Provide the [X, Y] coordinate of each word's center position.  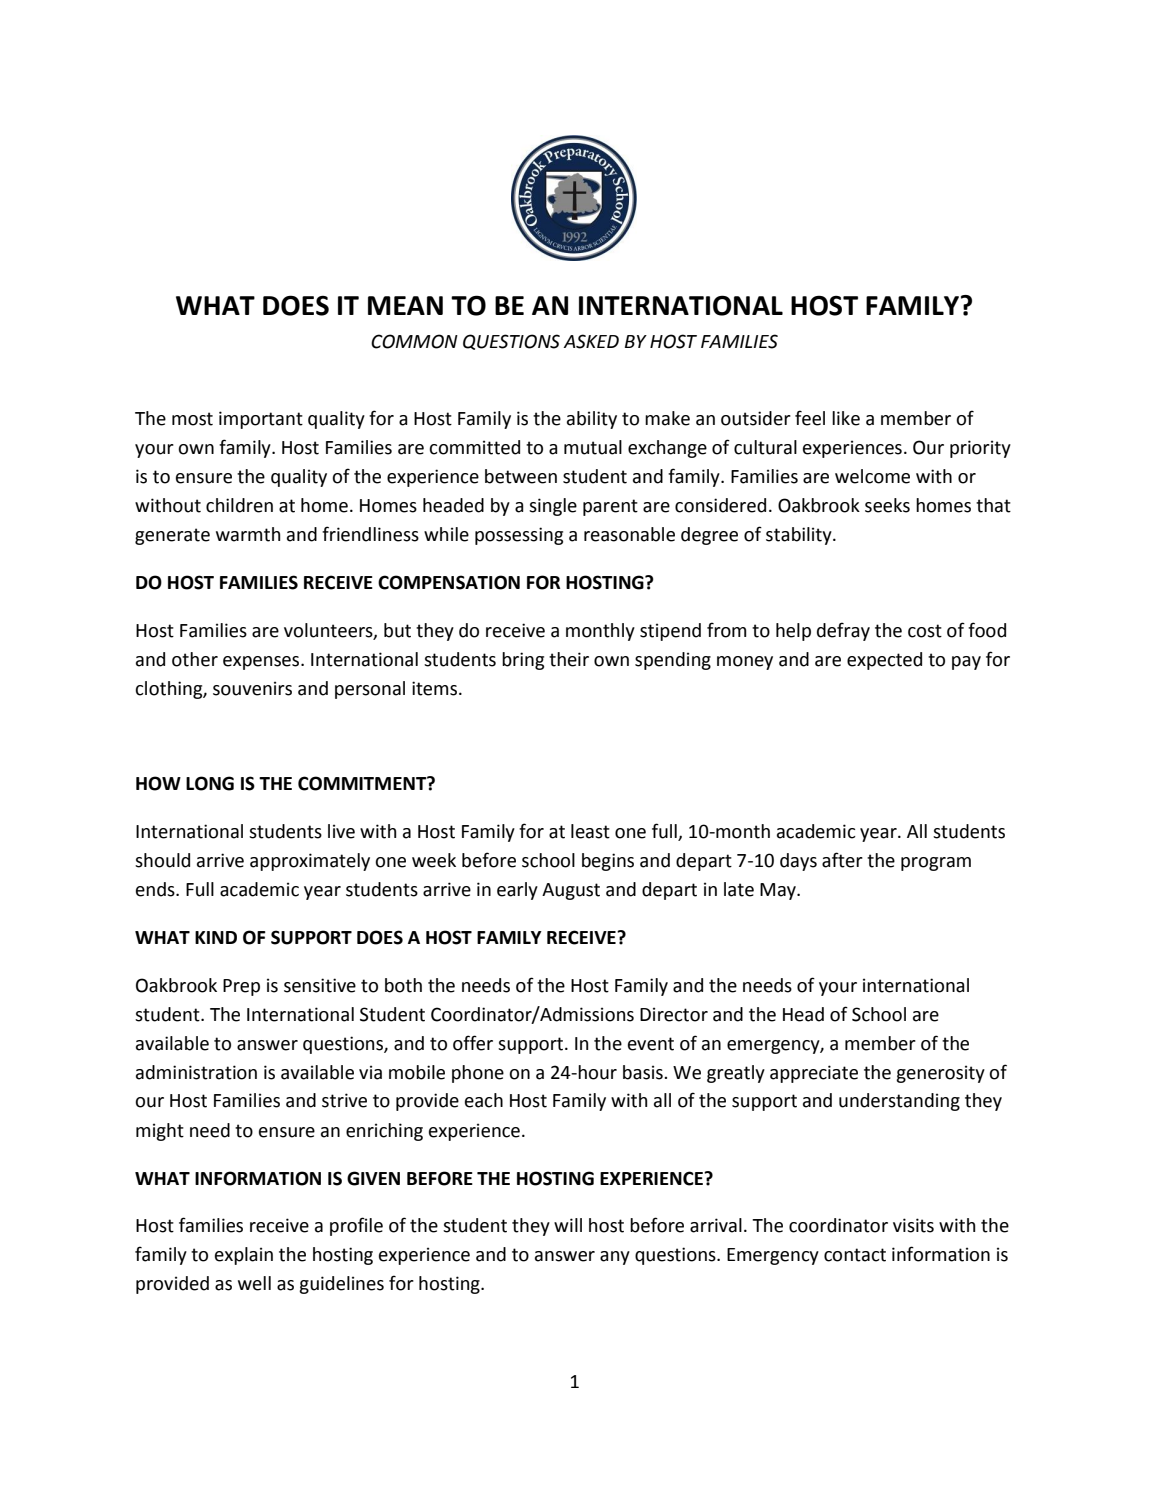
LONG [210, 783]
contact [855, 1255]
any [615, 1258]
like [846, 418]
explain [244, 1256]
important [261, 420]
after [842, 860]
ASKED [591, 341]
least [590, 831]
